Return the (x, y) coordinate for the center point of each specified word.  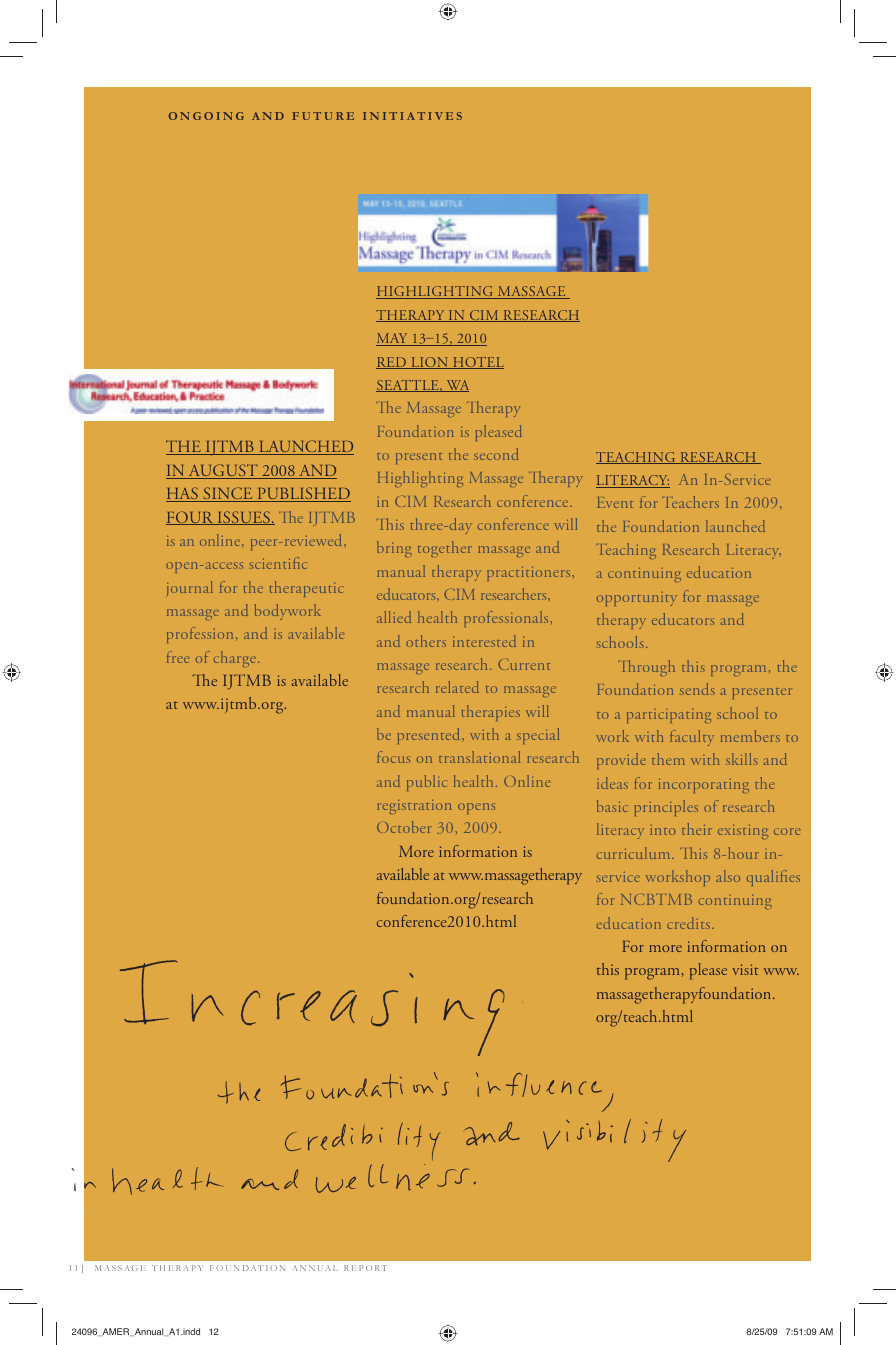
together (445, 549)
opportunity (637, 599)
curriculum (635, 853)
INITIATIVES (412, 116)
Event (615, 502)
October (404, 827)
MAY (393, 339)
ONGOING (206, 116)
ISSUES (243, 518)
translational (479, 757)
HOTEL (477, 363)
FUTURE (323, 116)
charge (236, 659)
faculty (692, 738)
